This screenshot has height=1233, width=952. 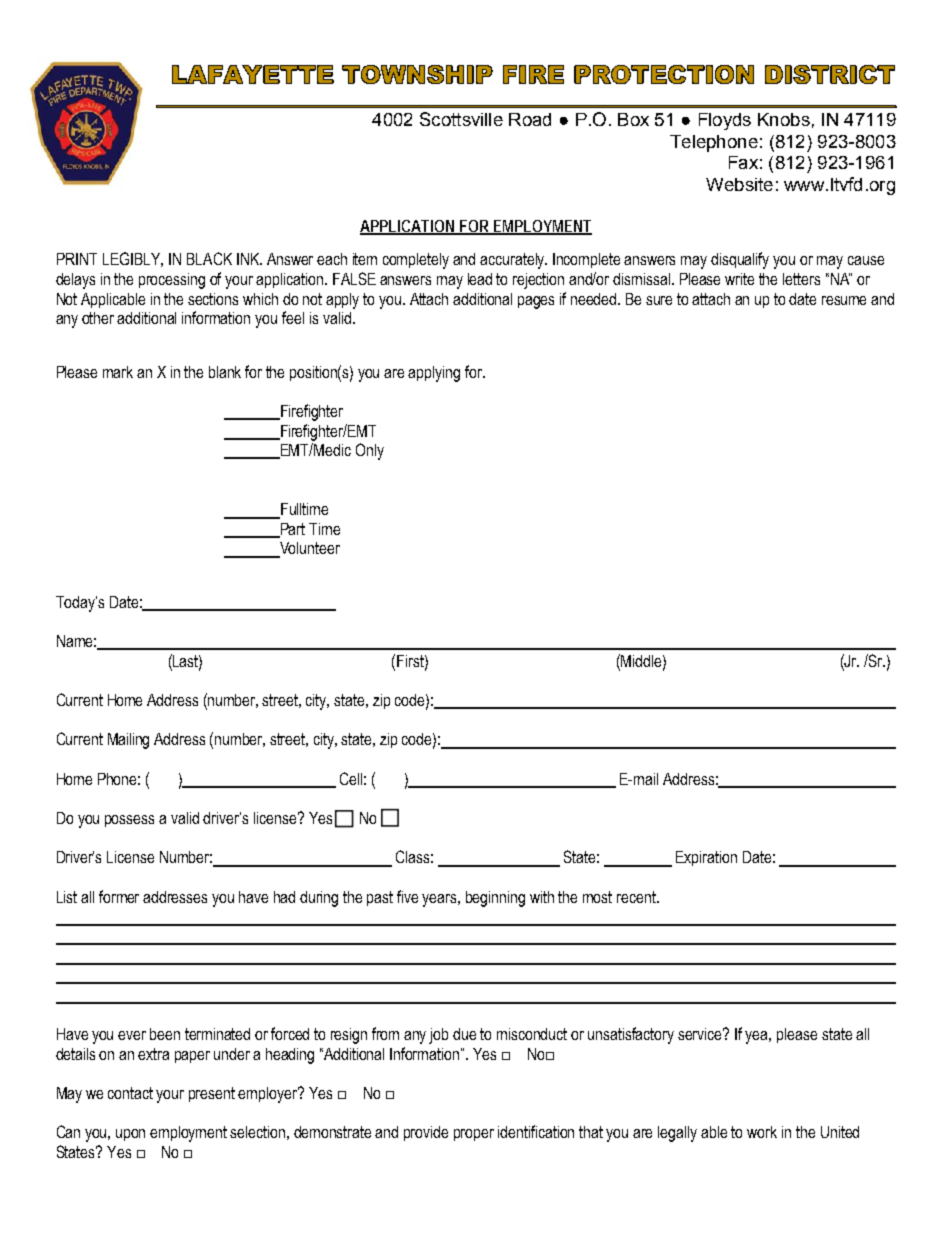 I want to click on Volunteer, so click(x=309, y=549).
